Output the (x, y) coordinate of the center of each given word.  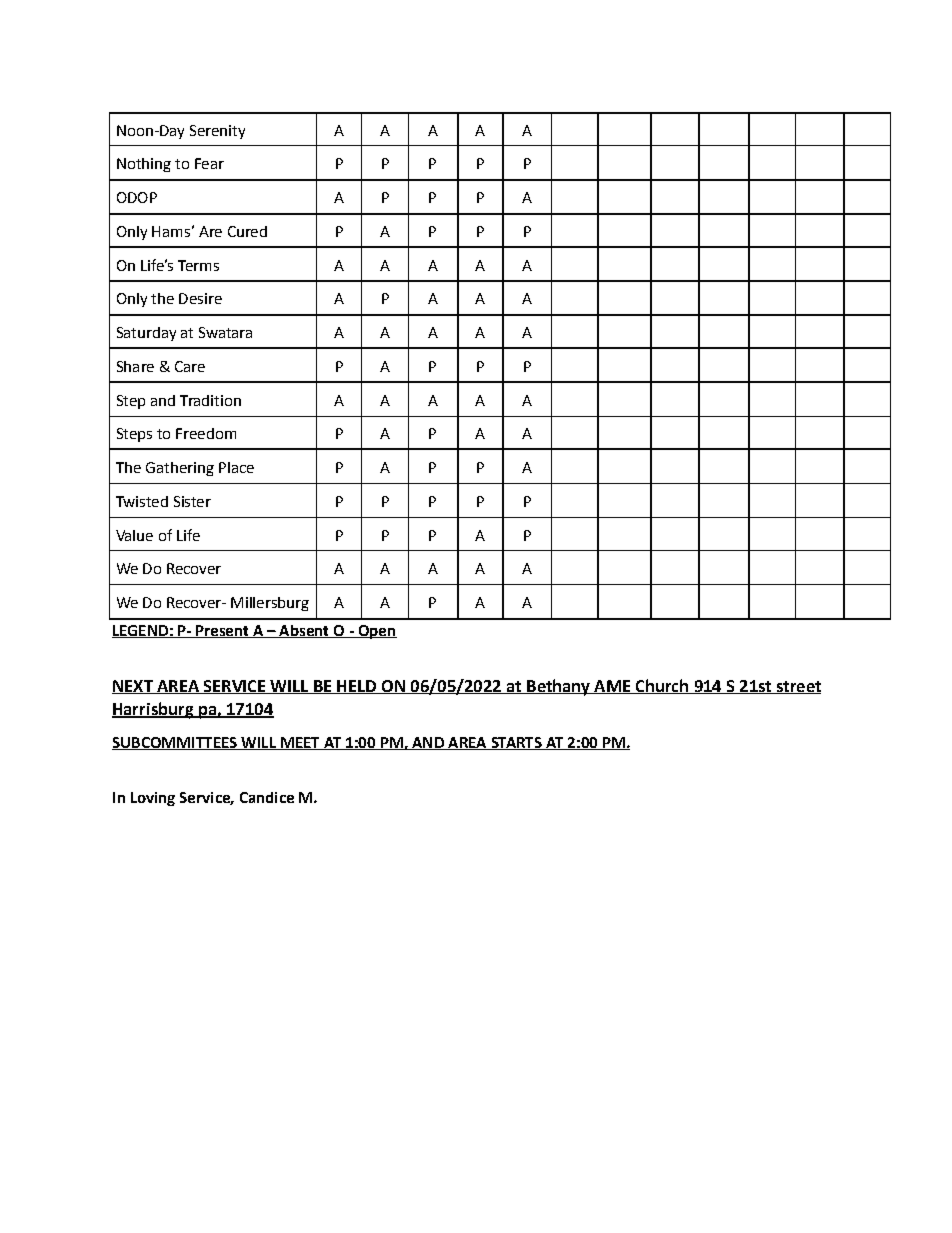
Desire (200, 298)
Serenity (217, 132)
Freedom (206, 433)
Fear (209, 163)
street (797, 687)
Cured (247, 231)
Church (662, 686)
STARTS (516, 743)
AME (612, 687)
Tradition (210, 400)
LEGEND (141, 631)
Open (376, 632)
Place (236, 467)
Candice (267, 797)
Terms (198, 265)
